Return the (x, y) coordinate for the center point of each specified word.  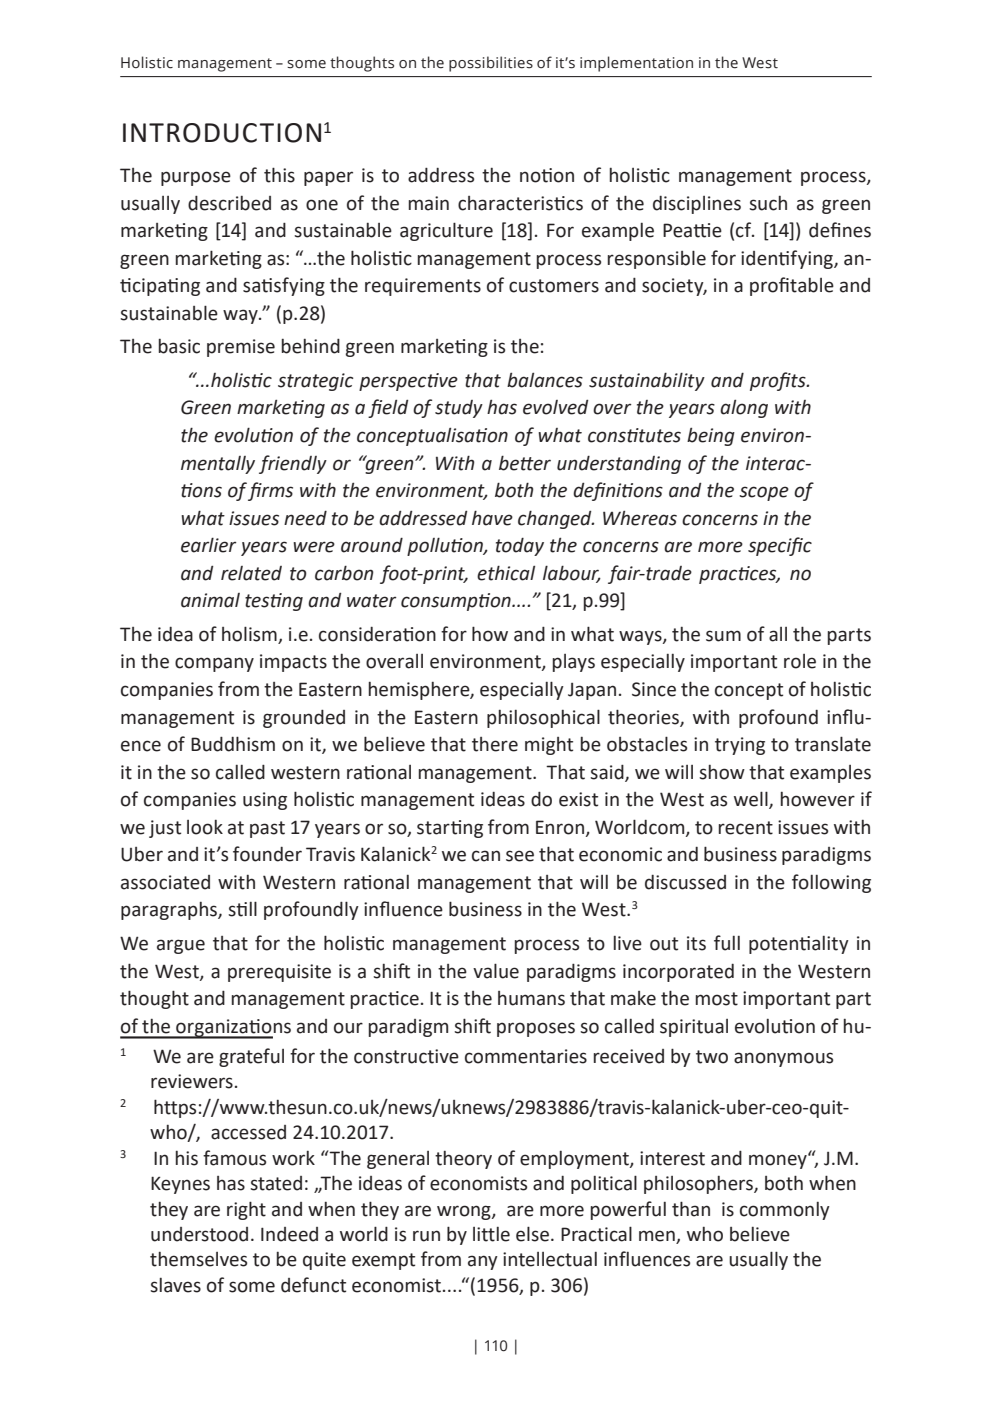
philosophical (543, 718)
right (246, 1210)
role (800, 661)
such (768, 203)
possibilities (491, 64)
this (279, 175)
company (214, 664)
